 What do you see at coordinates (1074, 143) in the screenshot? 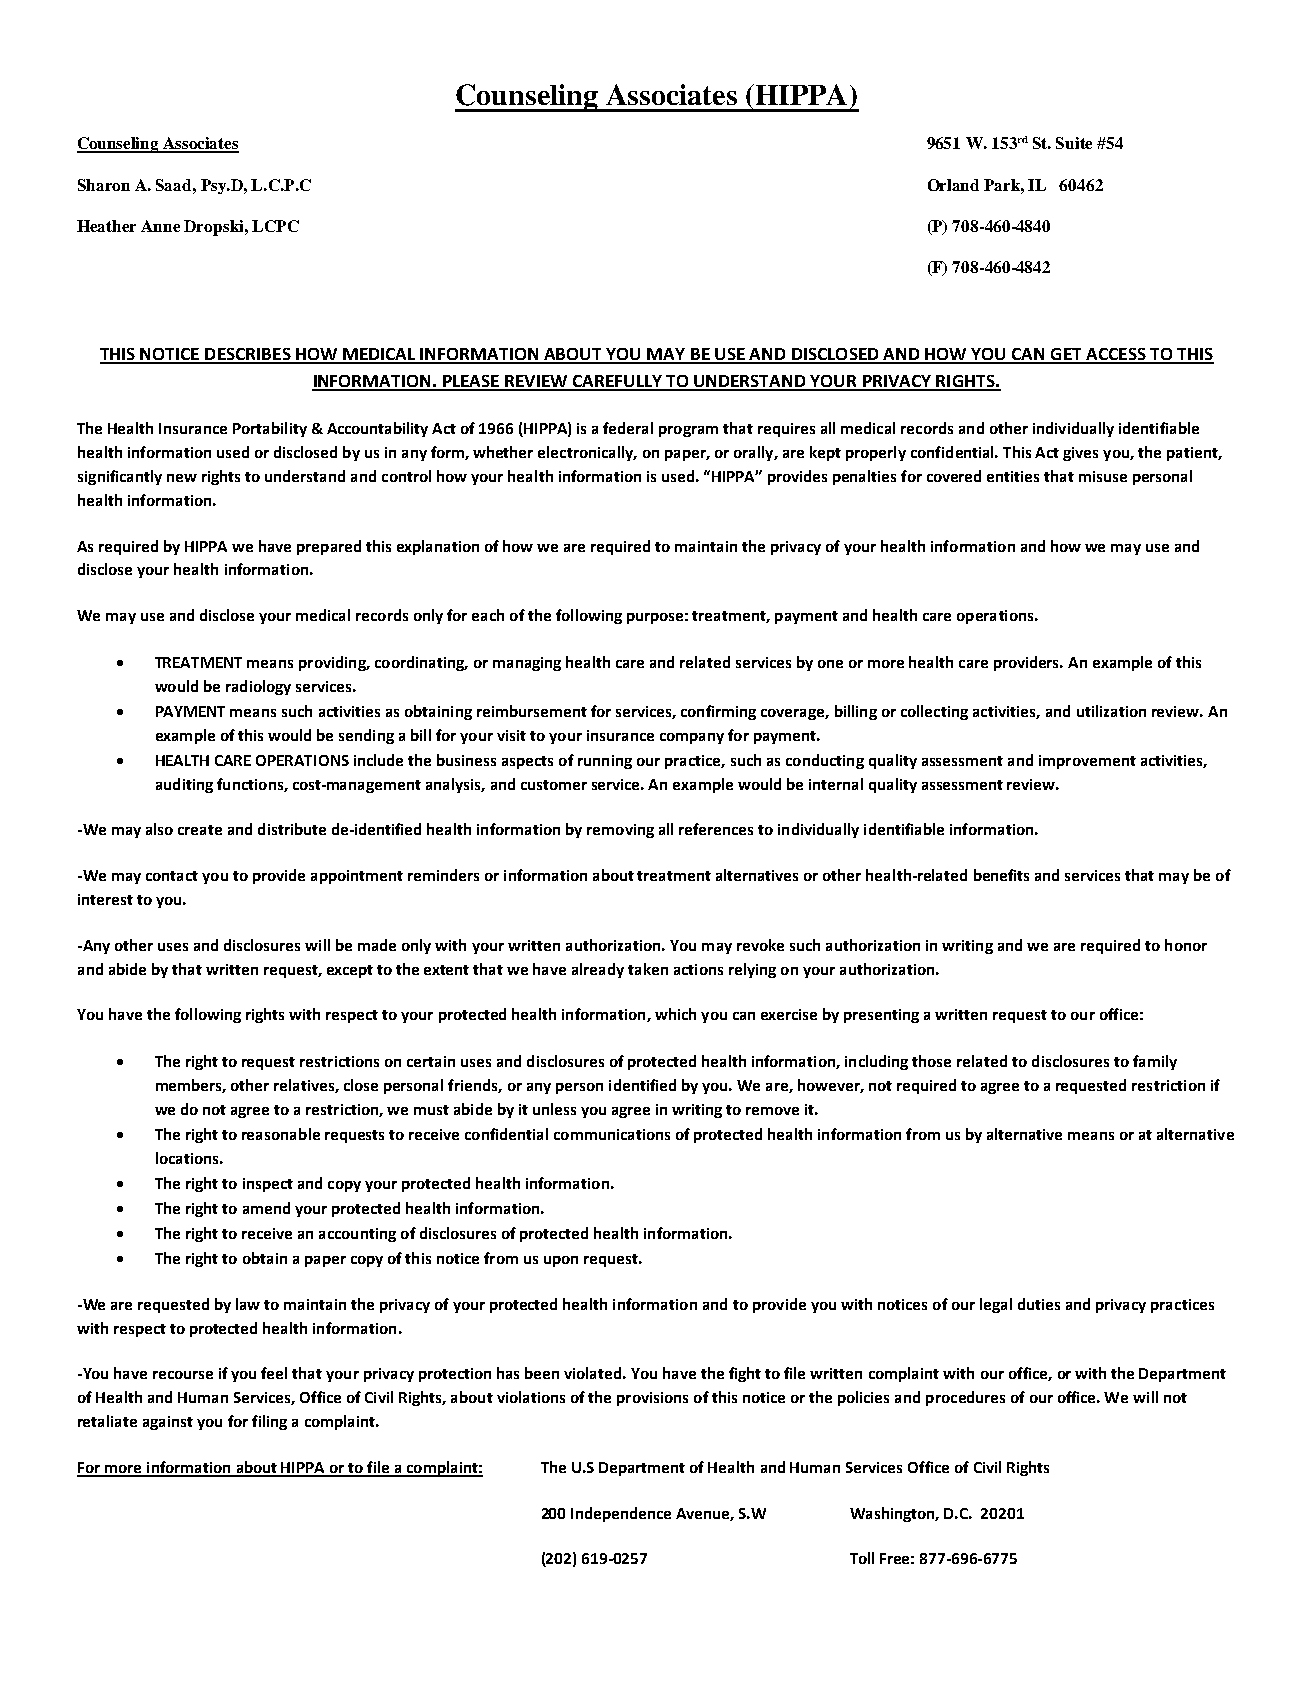
I see `Suite` at bounding box center [1074, 143].
